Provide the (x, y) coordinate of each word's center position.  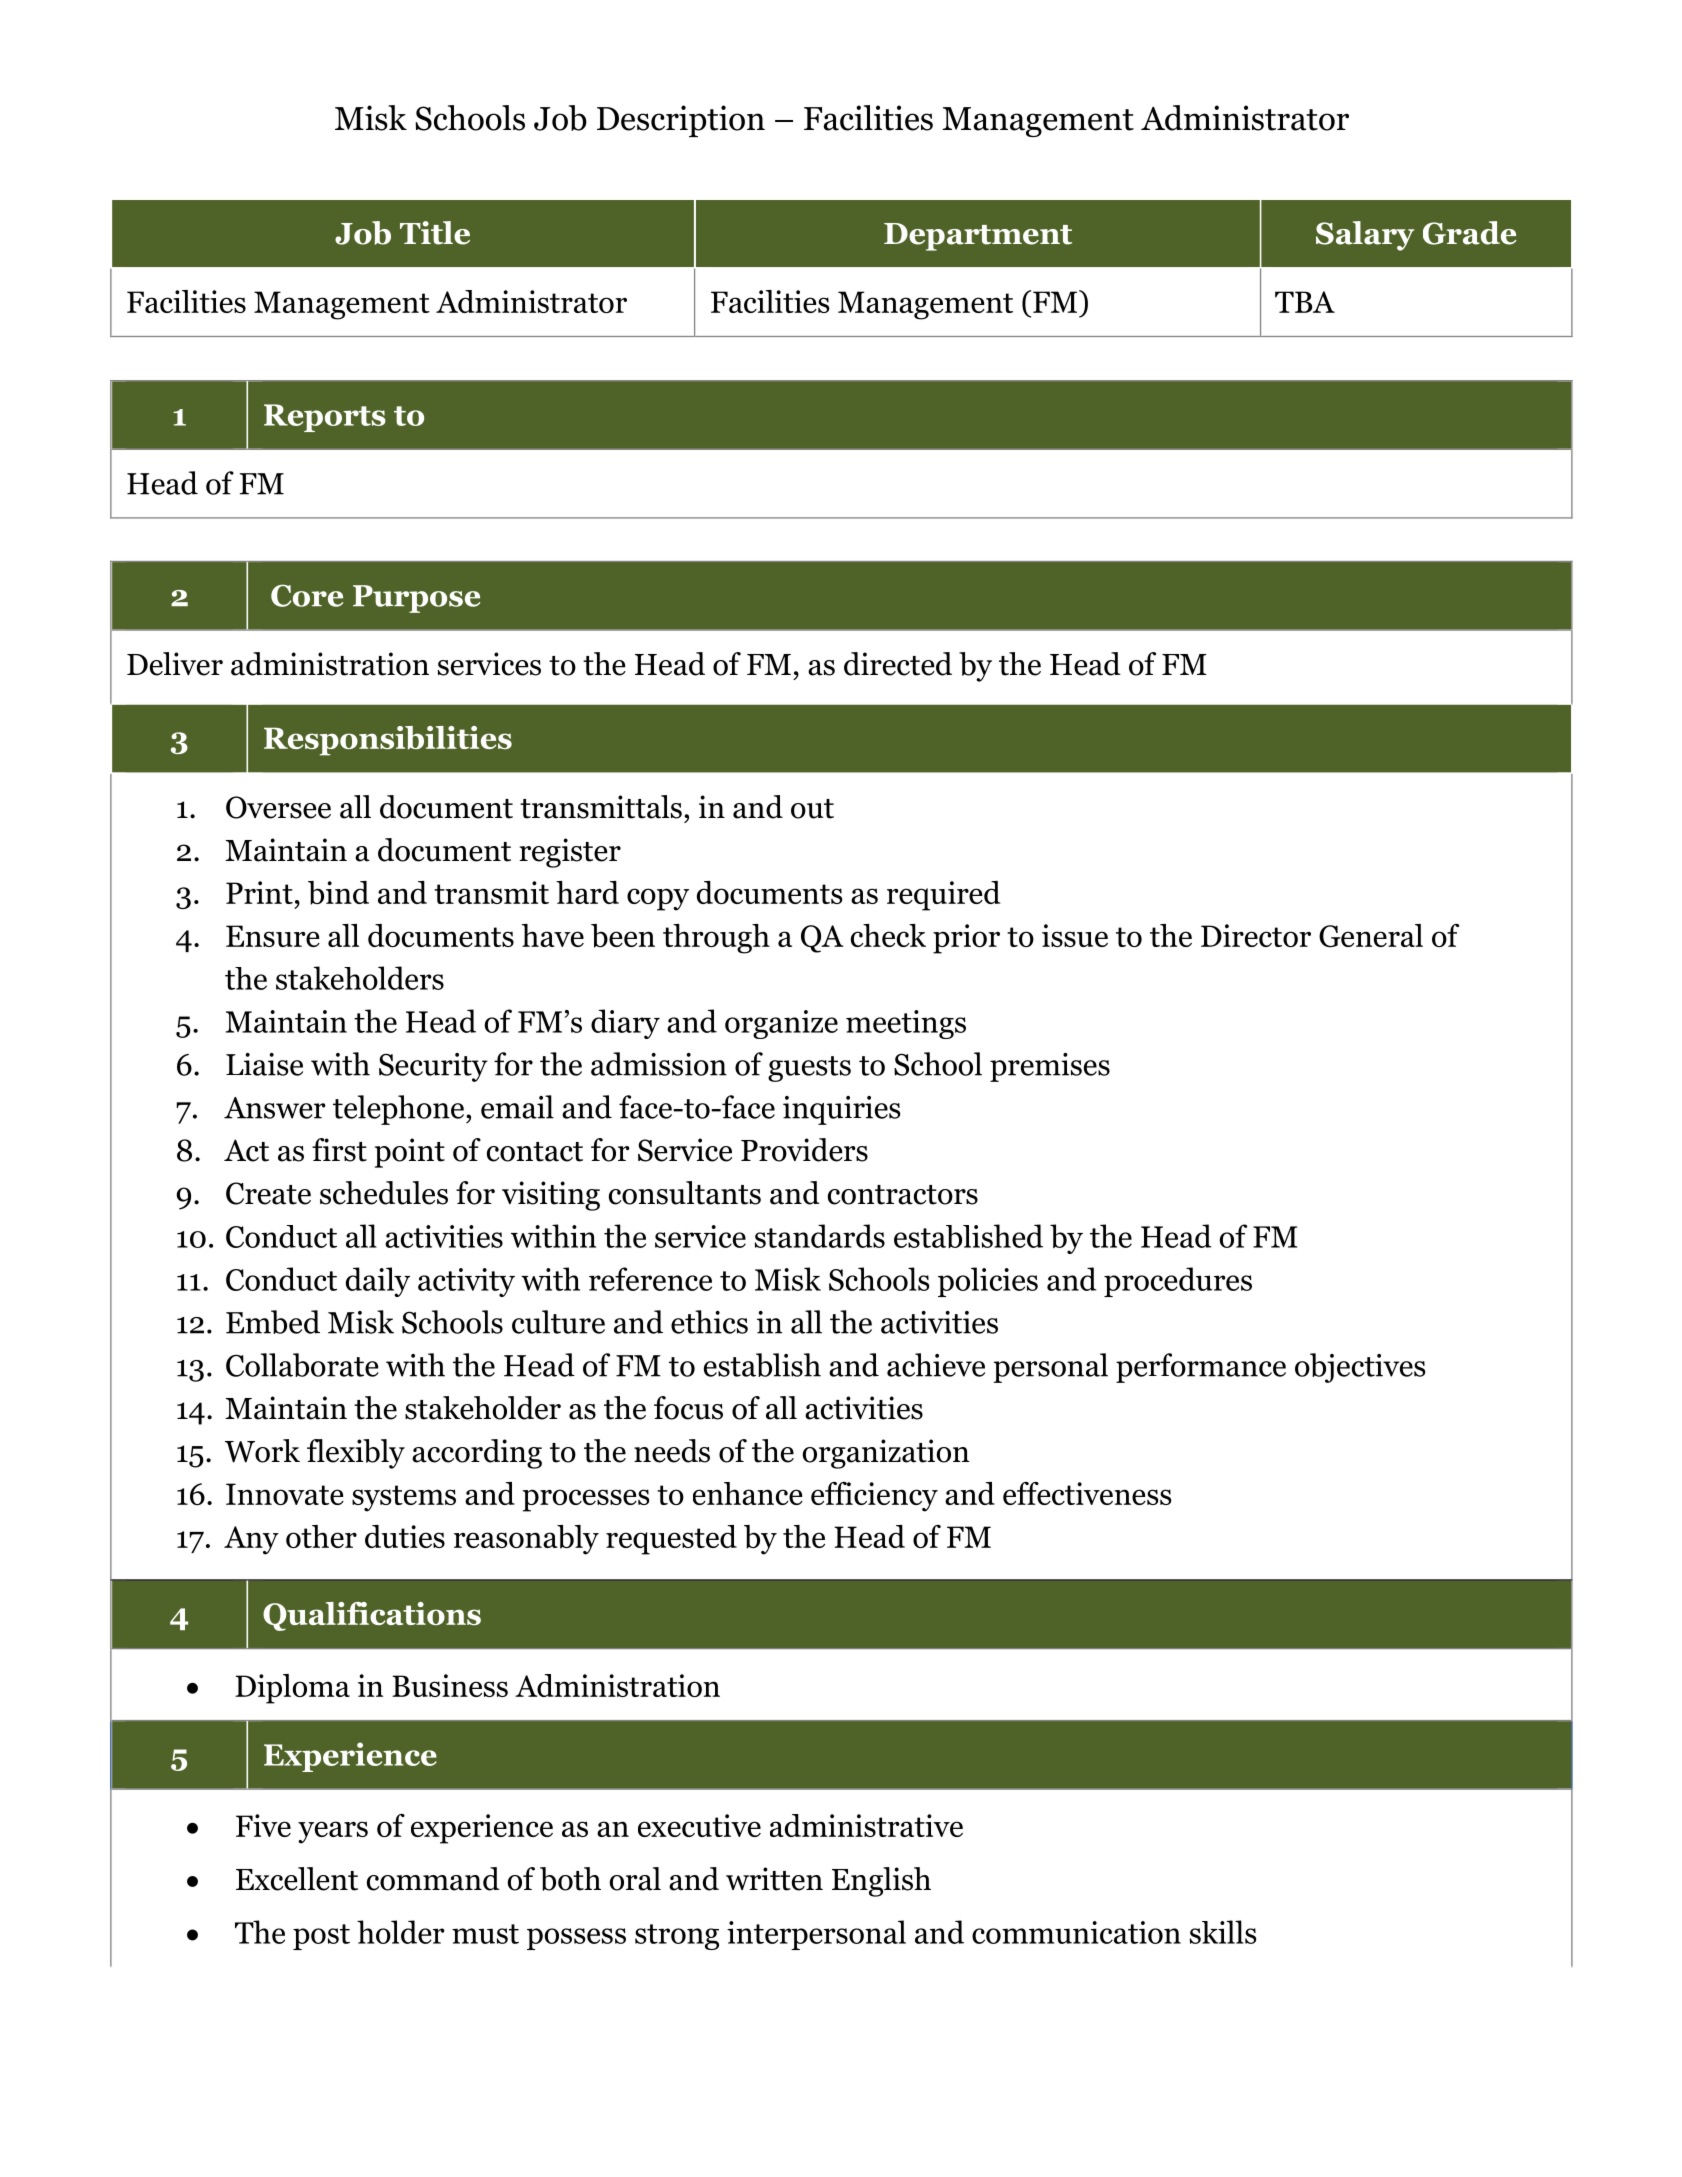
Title (435, 233)
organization (886, 1454)
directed (898, 664)
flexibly (356, 1454)
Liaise (264, 1064)
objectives (1360, 1368)
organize (781, 1024)
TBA (1305, 302)
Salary (1365, 236)
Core (307, 595)
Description (681, 121)
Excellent (297, 1879)
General (1371, 936)
